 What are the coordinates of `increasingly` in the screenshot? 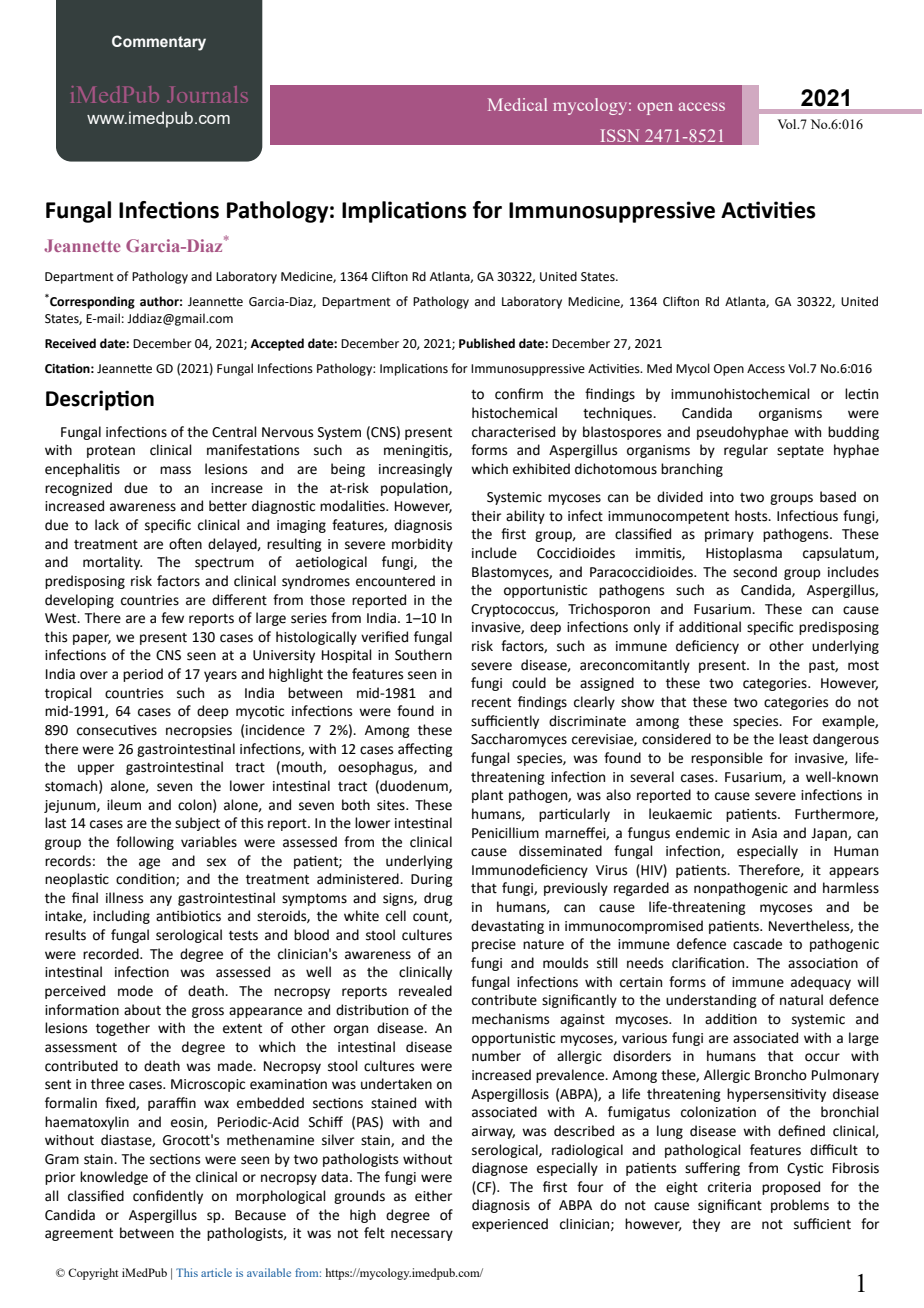 It's located at (415, 470).
